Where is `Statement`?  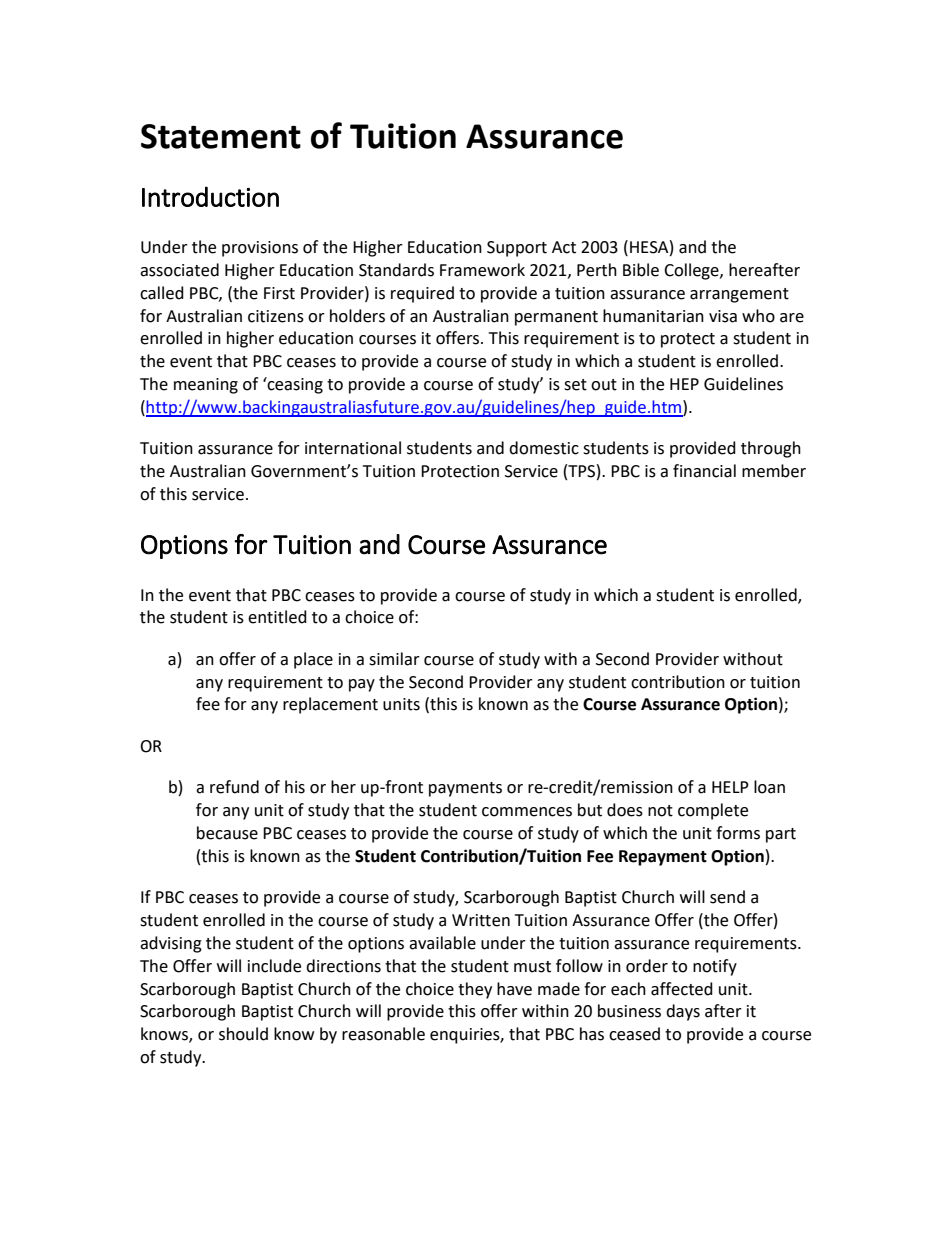 Statement is located at coordinates (221, 136).
